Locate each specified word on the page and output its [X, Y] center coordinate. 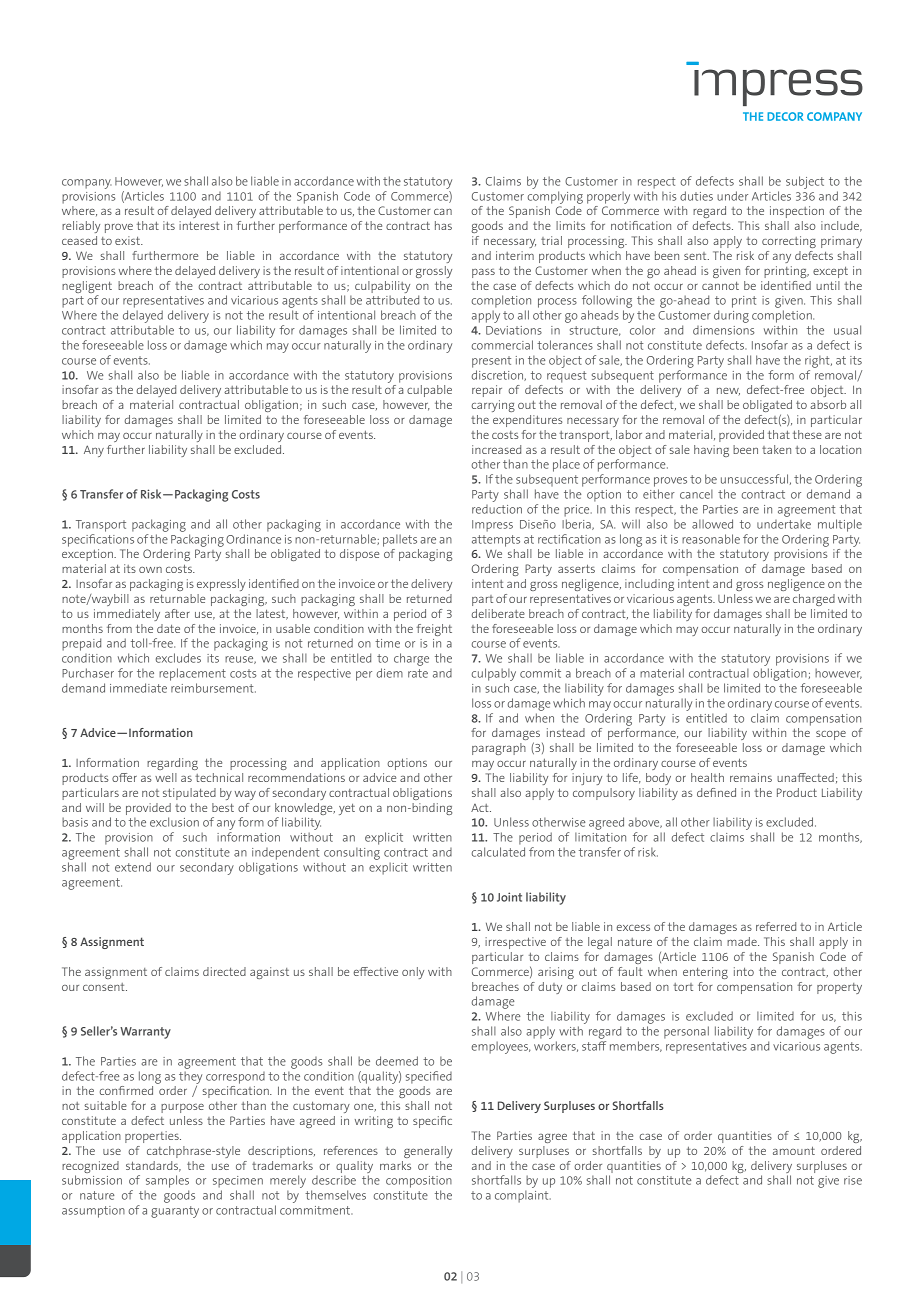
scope [831, 735]
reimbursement [213, 688]
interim [515, 255]
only [413, 973]
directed [224, 971]
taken [776, 449]
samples [167, 1181]
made [743, 941]
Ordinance [253, 539]
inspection [797, 212]
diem [390, 673]
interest [199, 225]
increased [496, 449]
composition [419, 1182]
